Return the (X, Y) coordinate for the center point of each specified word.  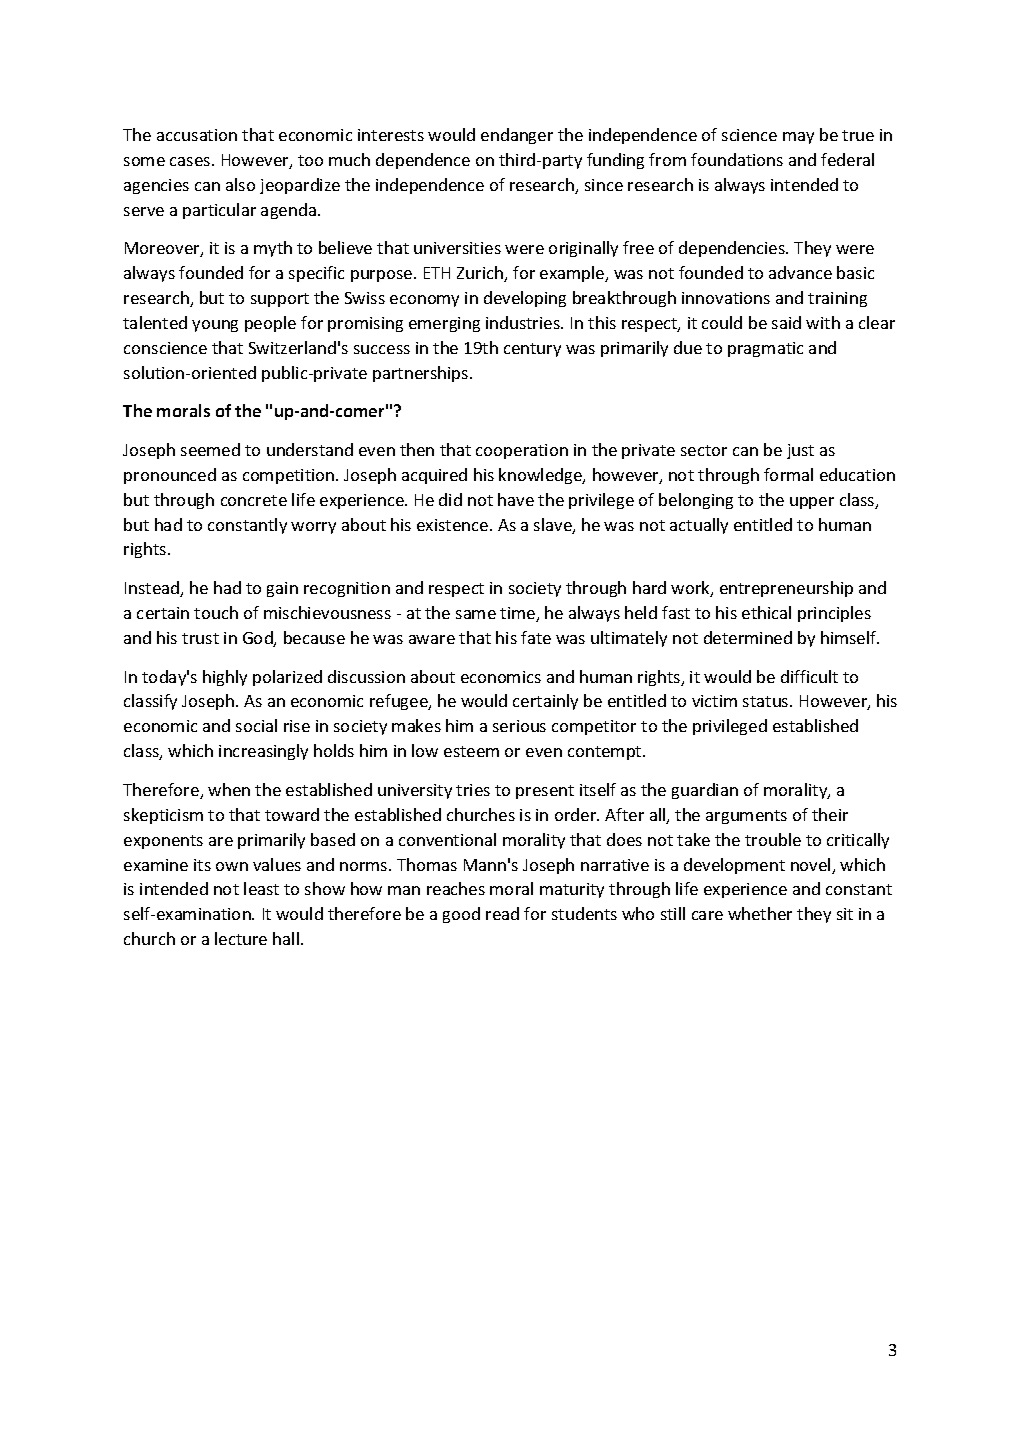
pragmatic (765, 349)
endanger (517, 136)
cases (191, 161)
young (215, 326)
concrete (254, 500)
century (532, 350)
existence (454, 525)
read (502, 913)
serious (519, 726)
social (256, 725)
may (798, 138)
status (767, 701)
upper (812, 503)
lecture (241, 938)
